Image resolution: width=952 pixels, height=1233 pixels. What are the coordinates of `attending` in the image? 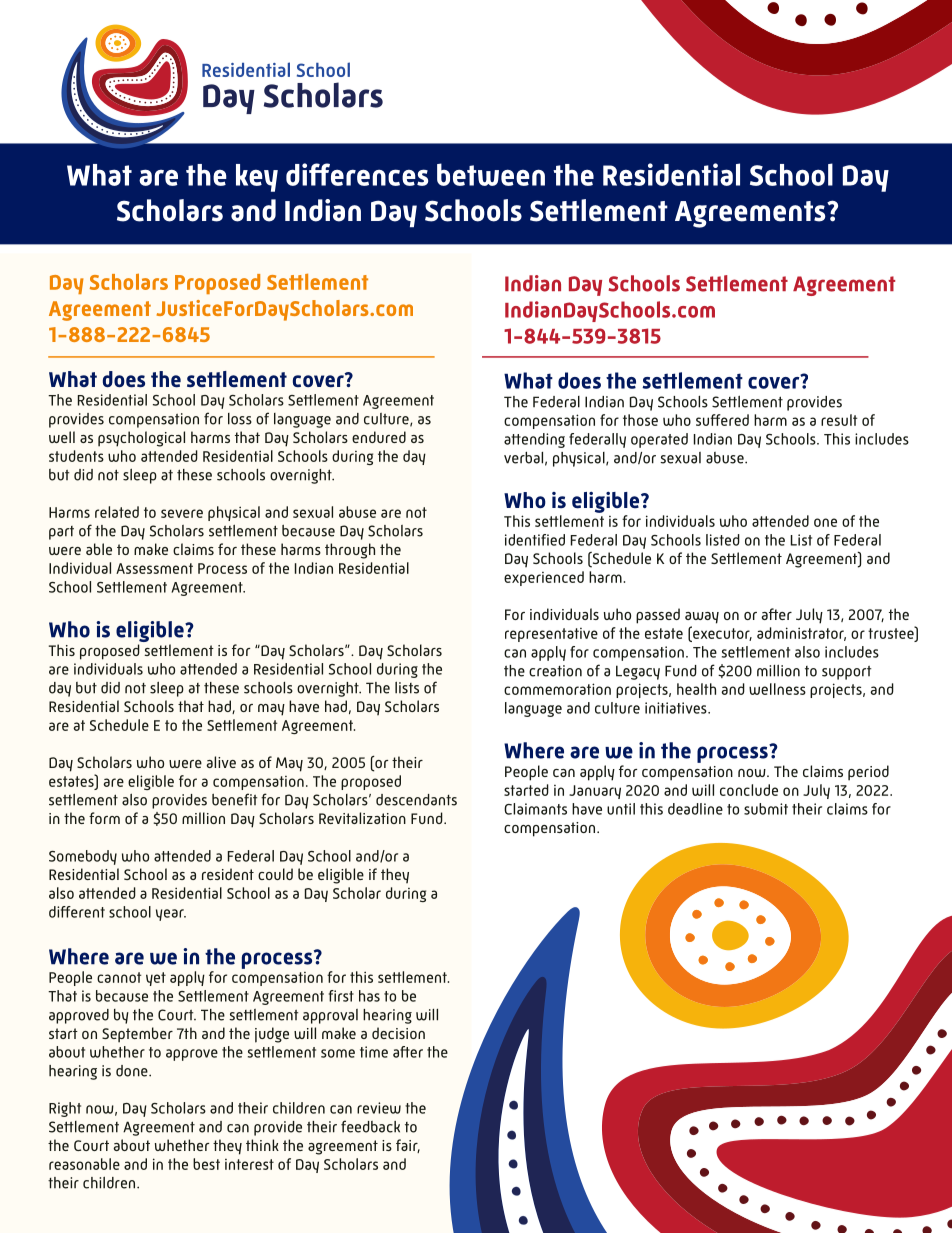 It's located at (534, 440).
